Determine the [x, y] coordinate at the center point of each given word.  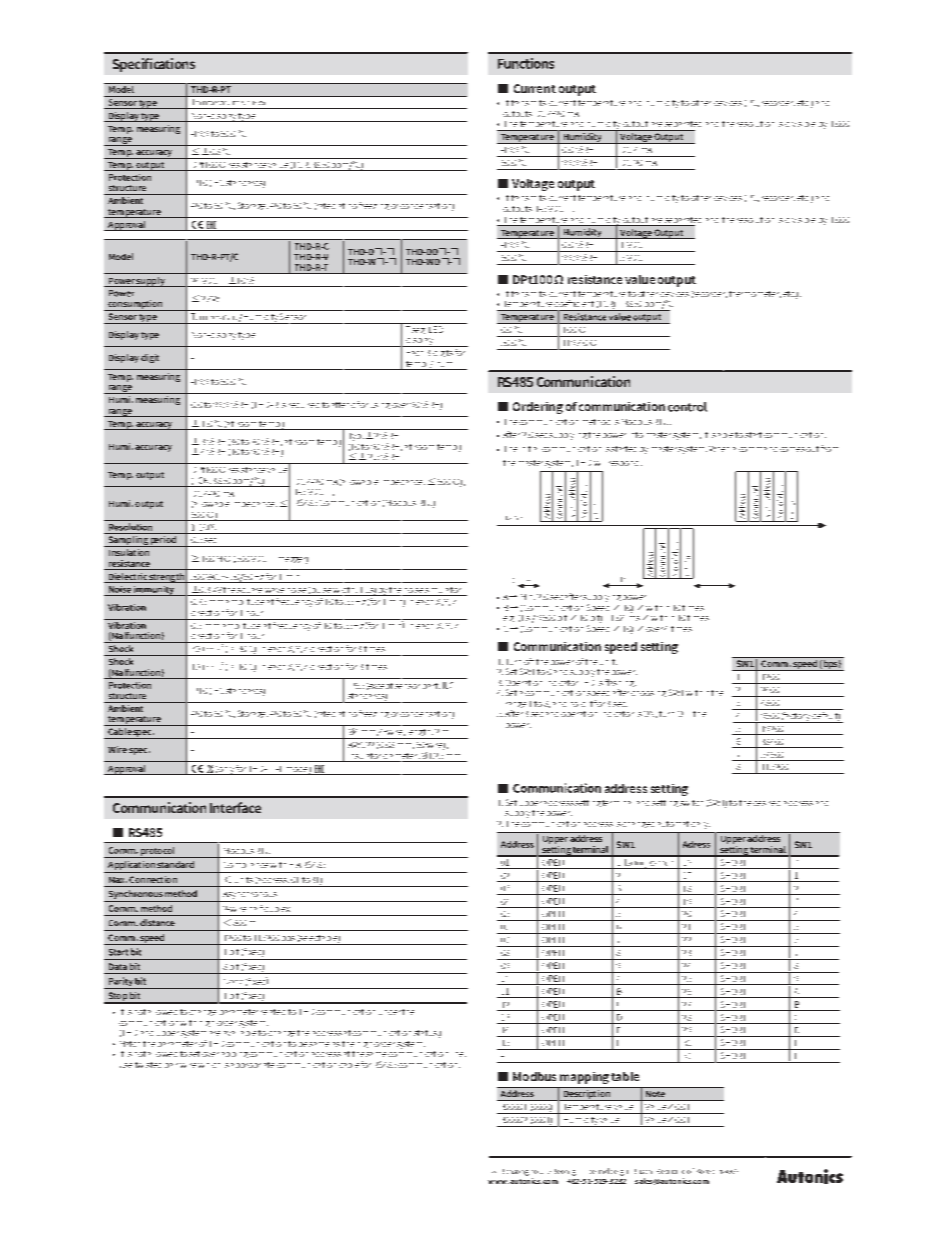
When [719, 449]
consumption [135, 305]
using [380, 406]
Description [586, 1095]
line [461, 1054]
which [209, 1065]
